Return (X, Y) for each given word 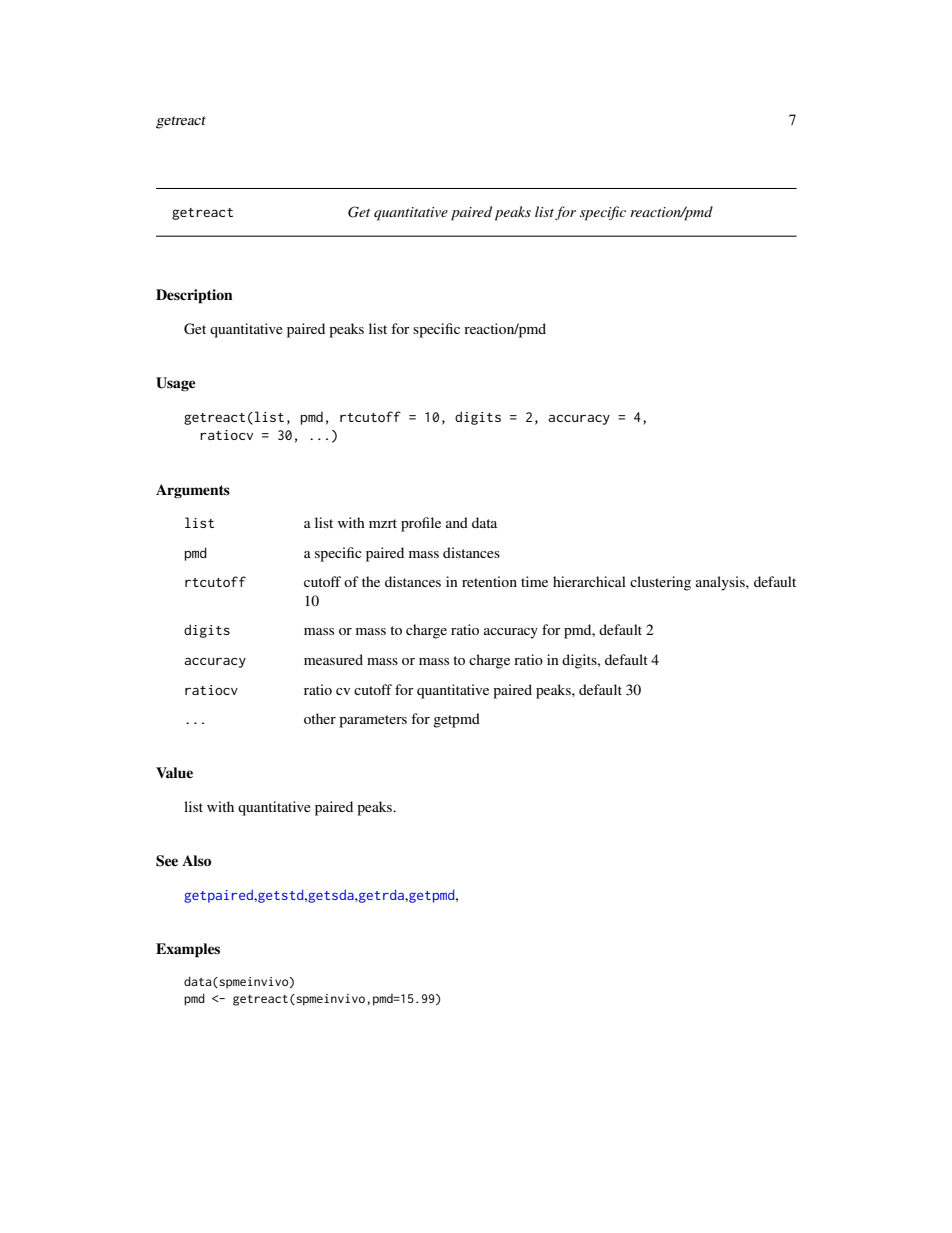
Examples (188, 950)
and (457, 522)
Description (194, 296)
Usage (176, 384)
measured (333, 659)
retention (489, 581)
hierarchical (589, 581)
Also (196, 860)
